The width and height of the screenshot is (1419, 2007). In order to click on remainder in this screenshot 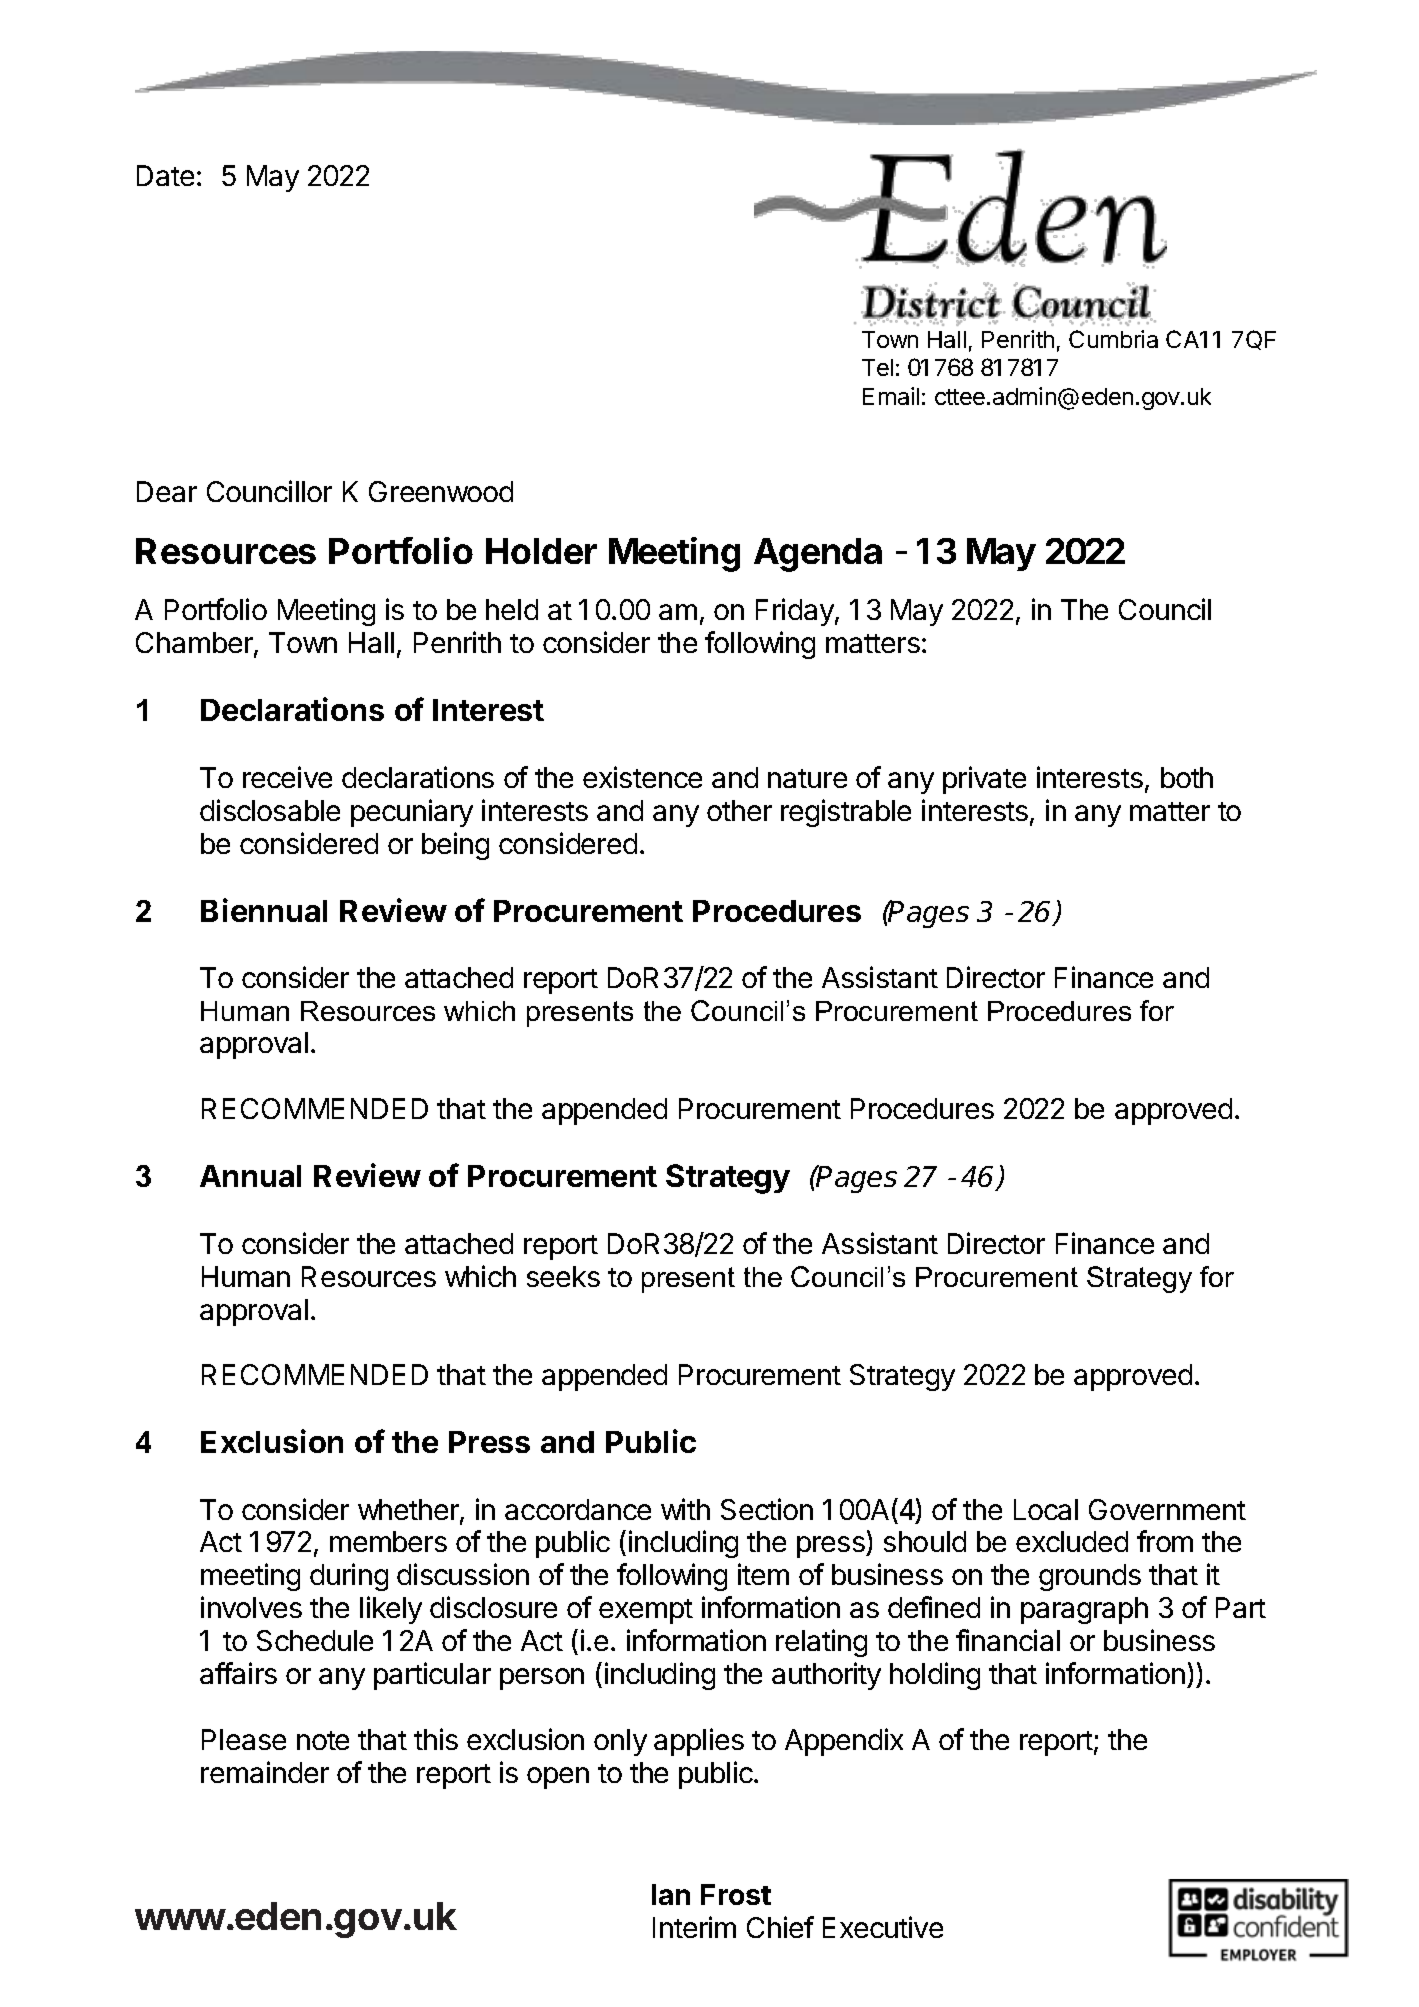, I will do `click(265, 1772)`.
